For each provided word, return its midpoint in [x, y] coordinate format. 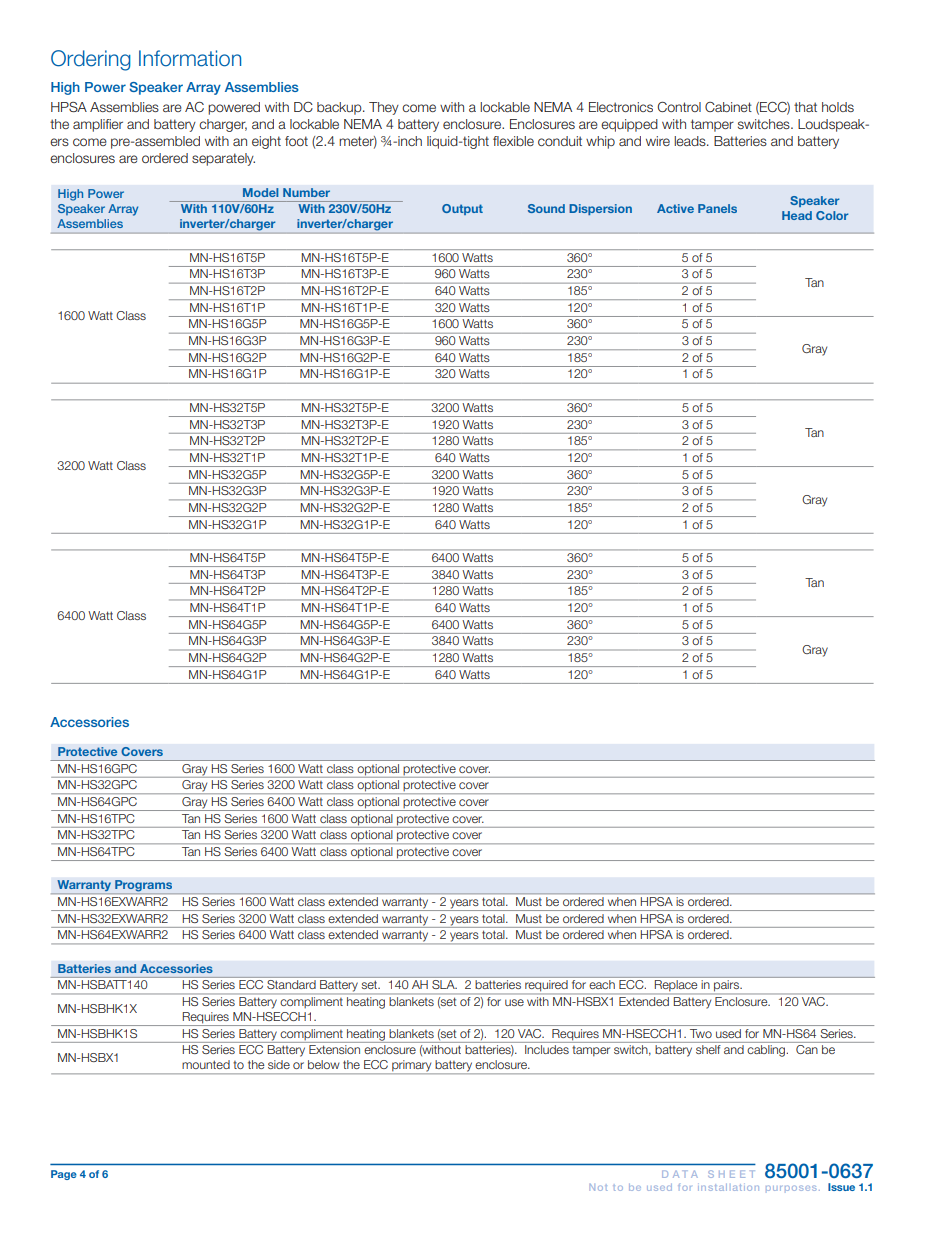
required [546, 985]
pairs [728, 985]
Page [64, 1175]
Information [190, 58]
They [384, 108]
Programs [144, 887]
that [805, 107]
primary [412, 1067]
